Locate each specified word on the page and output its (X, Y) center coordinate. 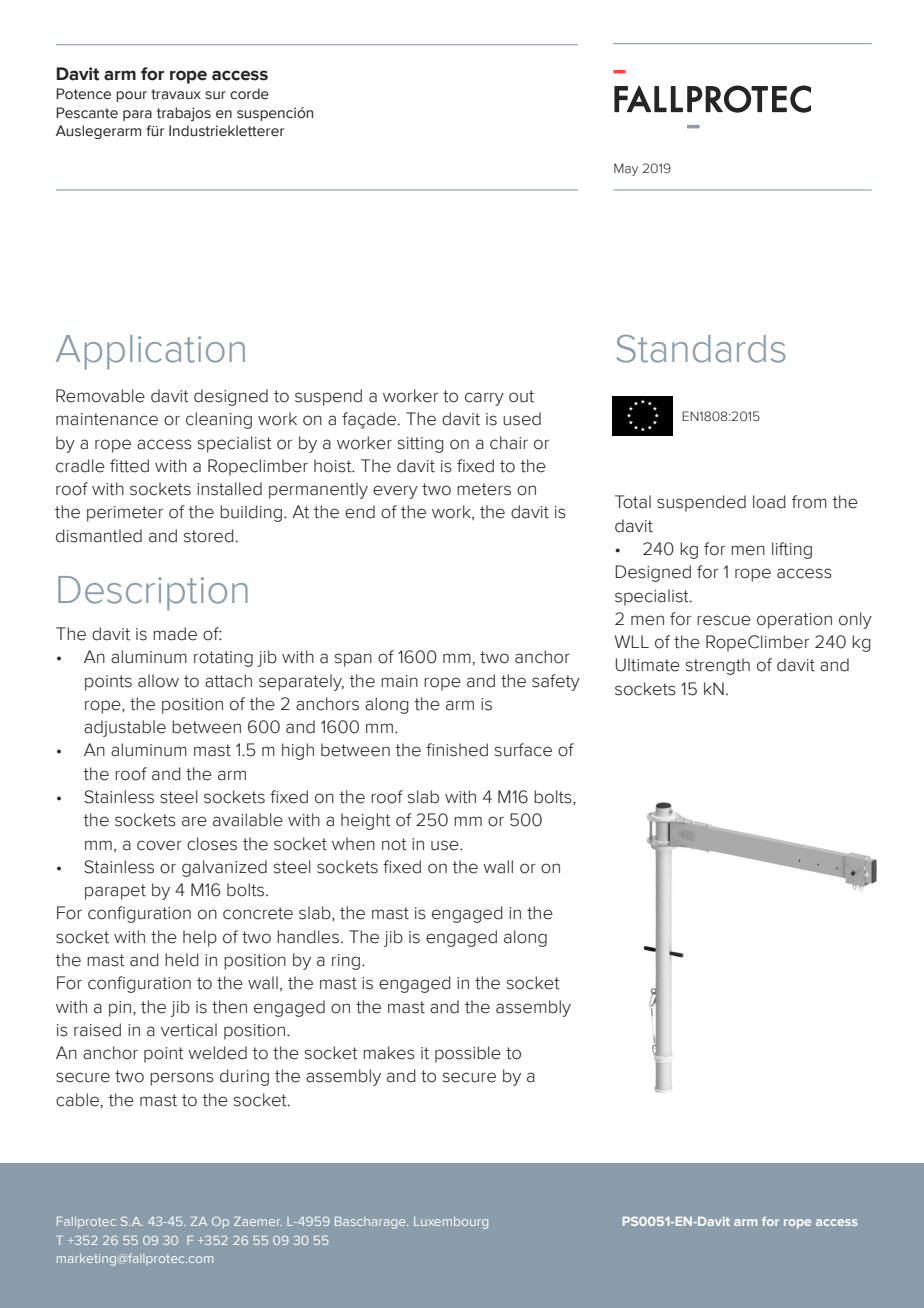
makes (389, 1053)
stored (209, 536)
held (182, 960)
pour (131, 96)
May (626, 169)
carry (484, 399)
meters (484, 489)
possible (468, 1054)
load (769, 502)
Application (150, 352)
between (206, 727)
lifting (792, 550)
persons (182, 1079)
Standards (700, 349)
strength (718, 666)
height (366, 821)
